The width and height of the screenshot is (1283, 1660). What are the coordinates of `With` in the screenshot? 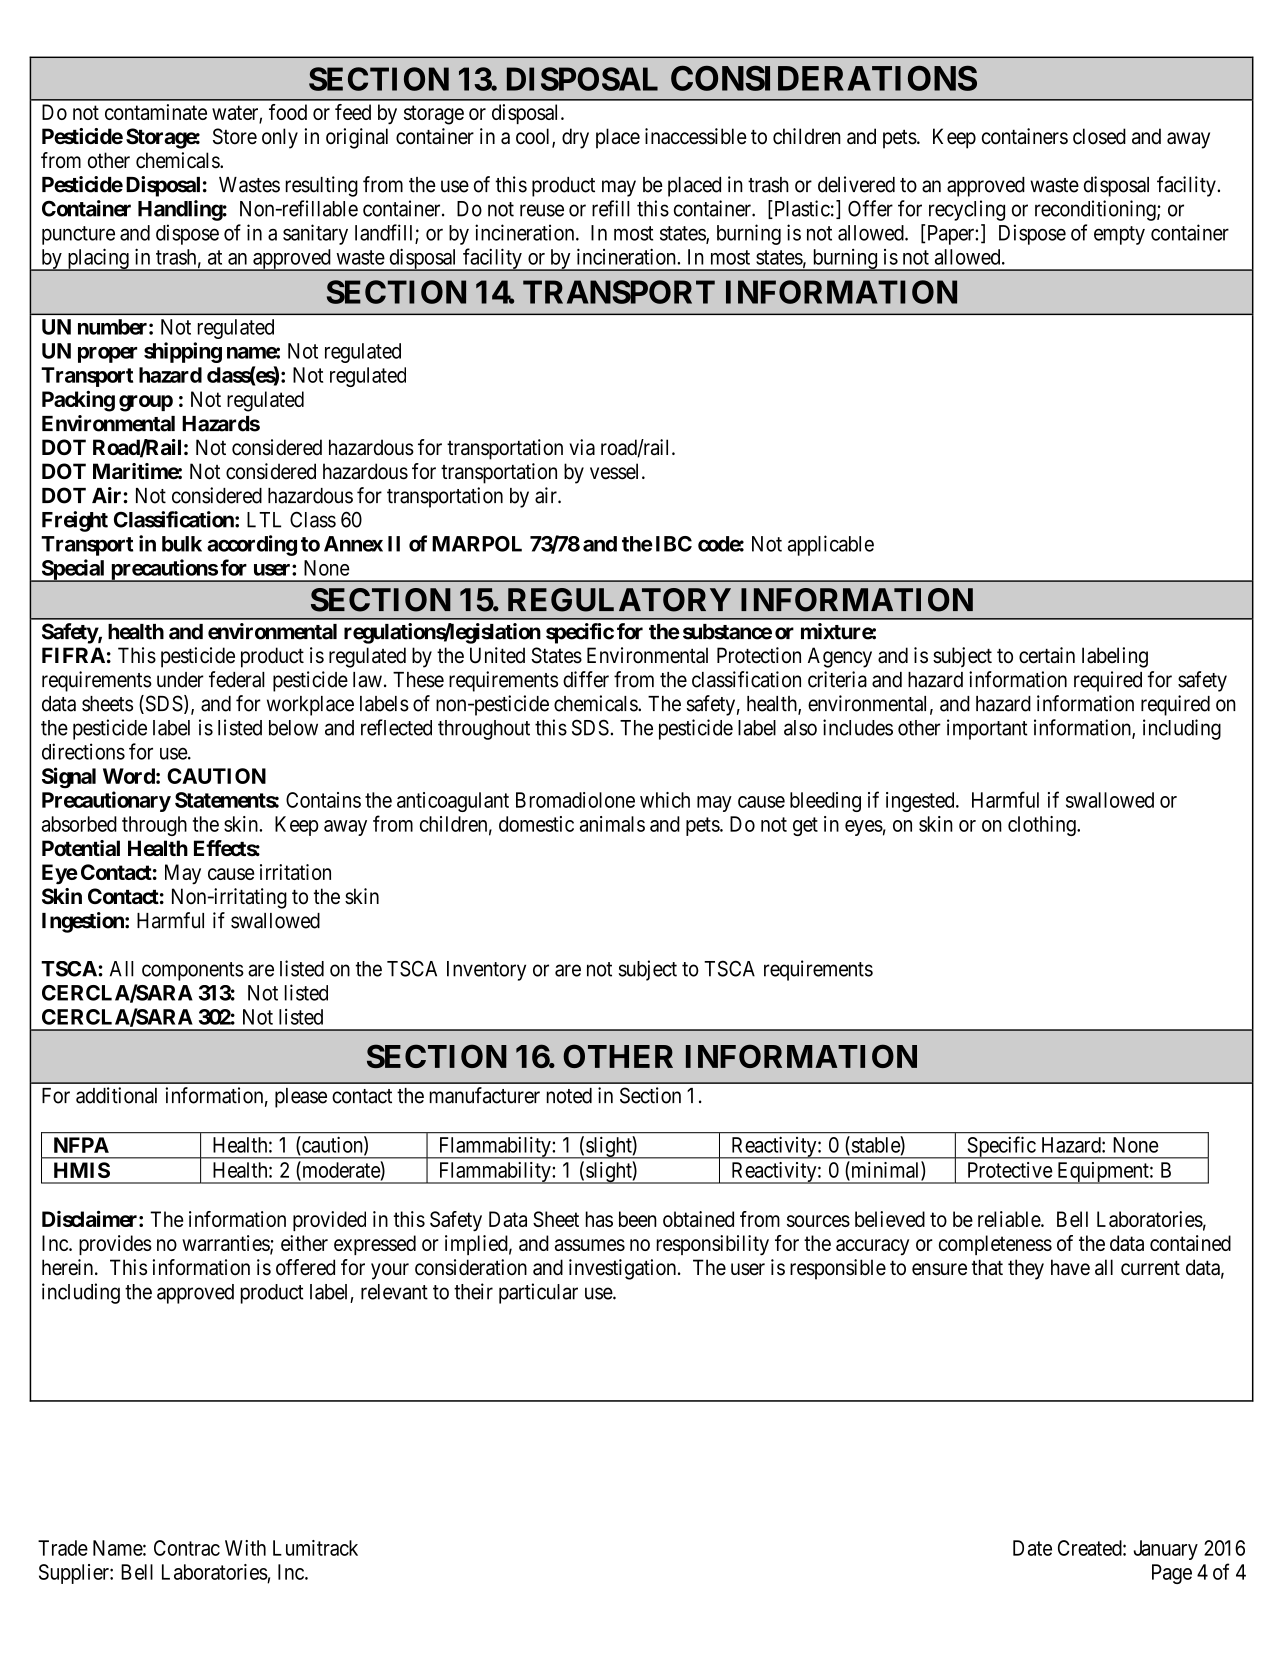 It's located at (245, 1548).
